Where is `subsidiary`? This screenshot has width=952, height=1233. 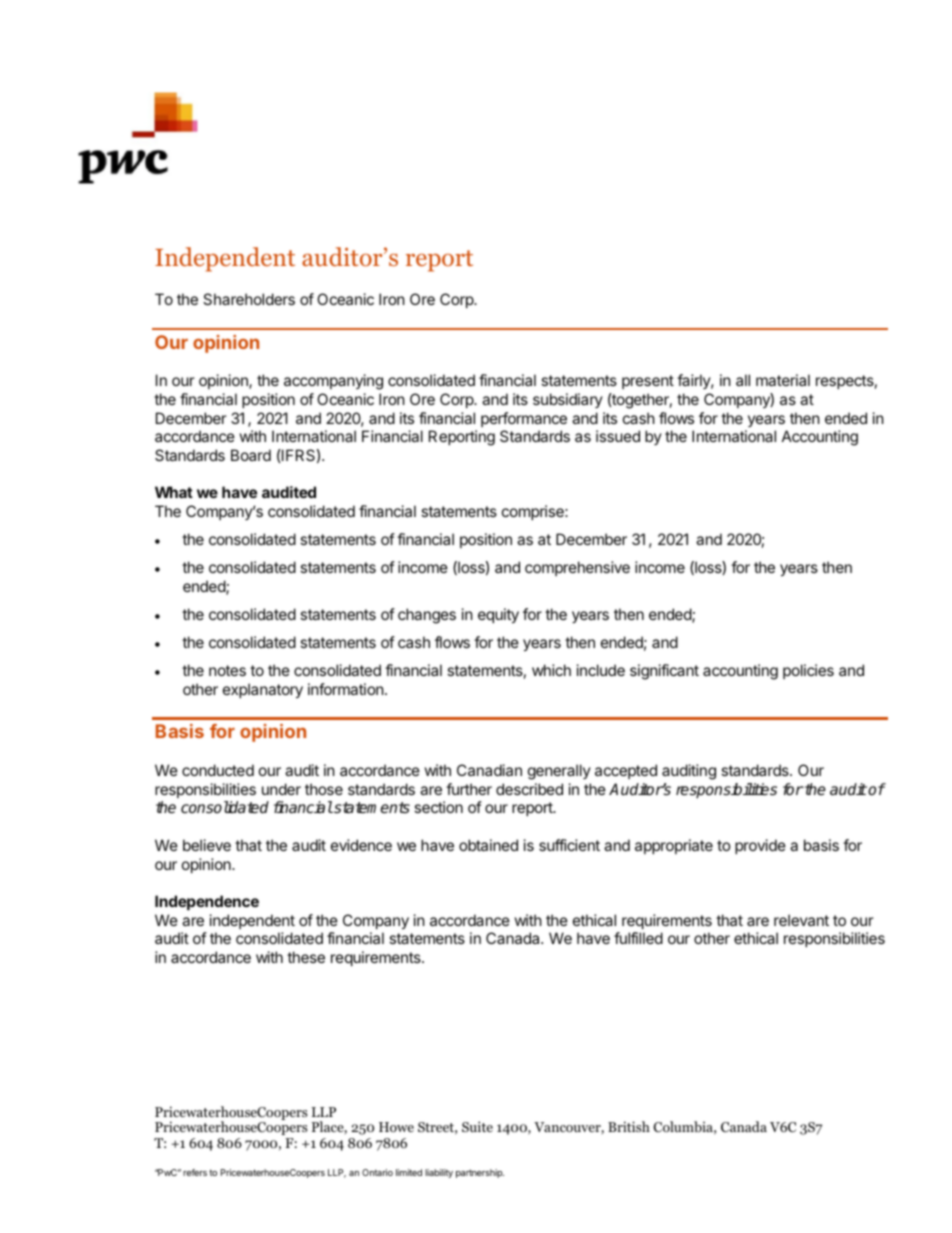
subsidiary is located at coordinates (568, 400).
